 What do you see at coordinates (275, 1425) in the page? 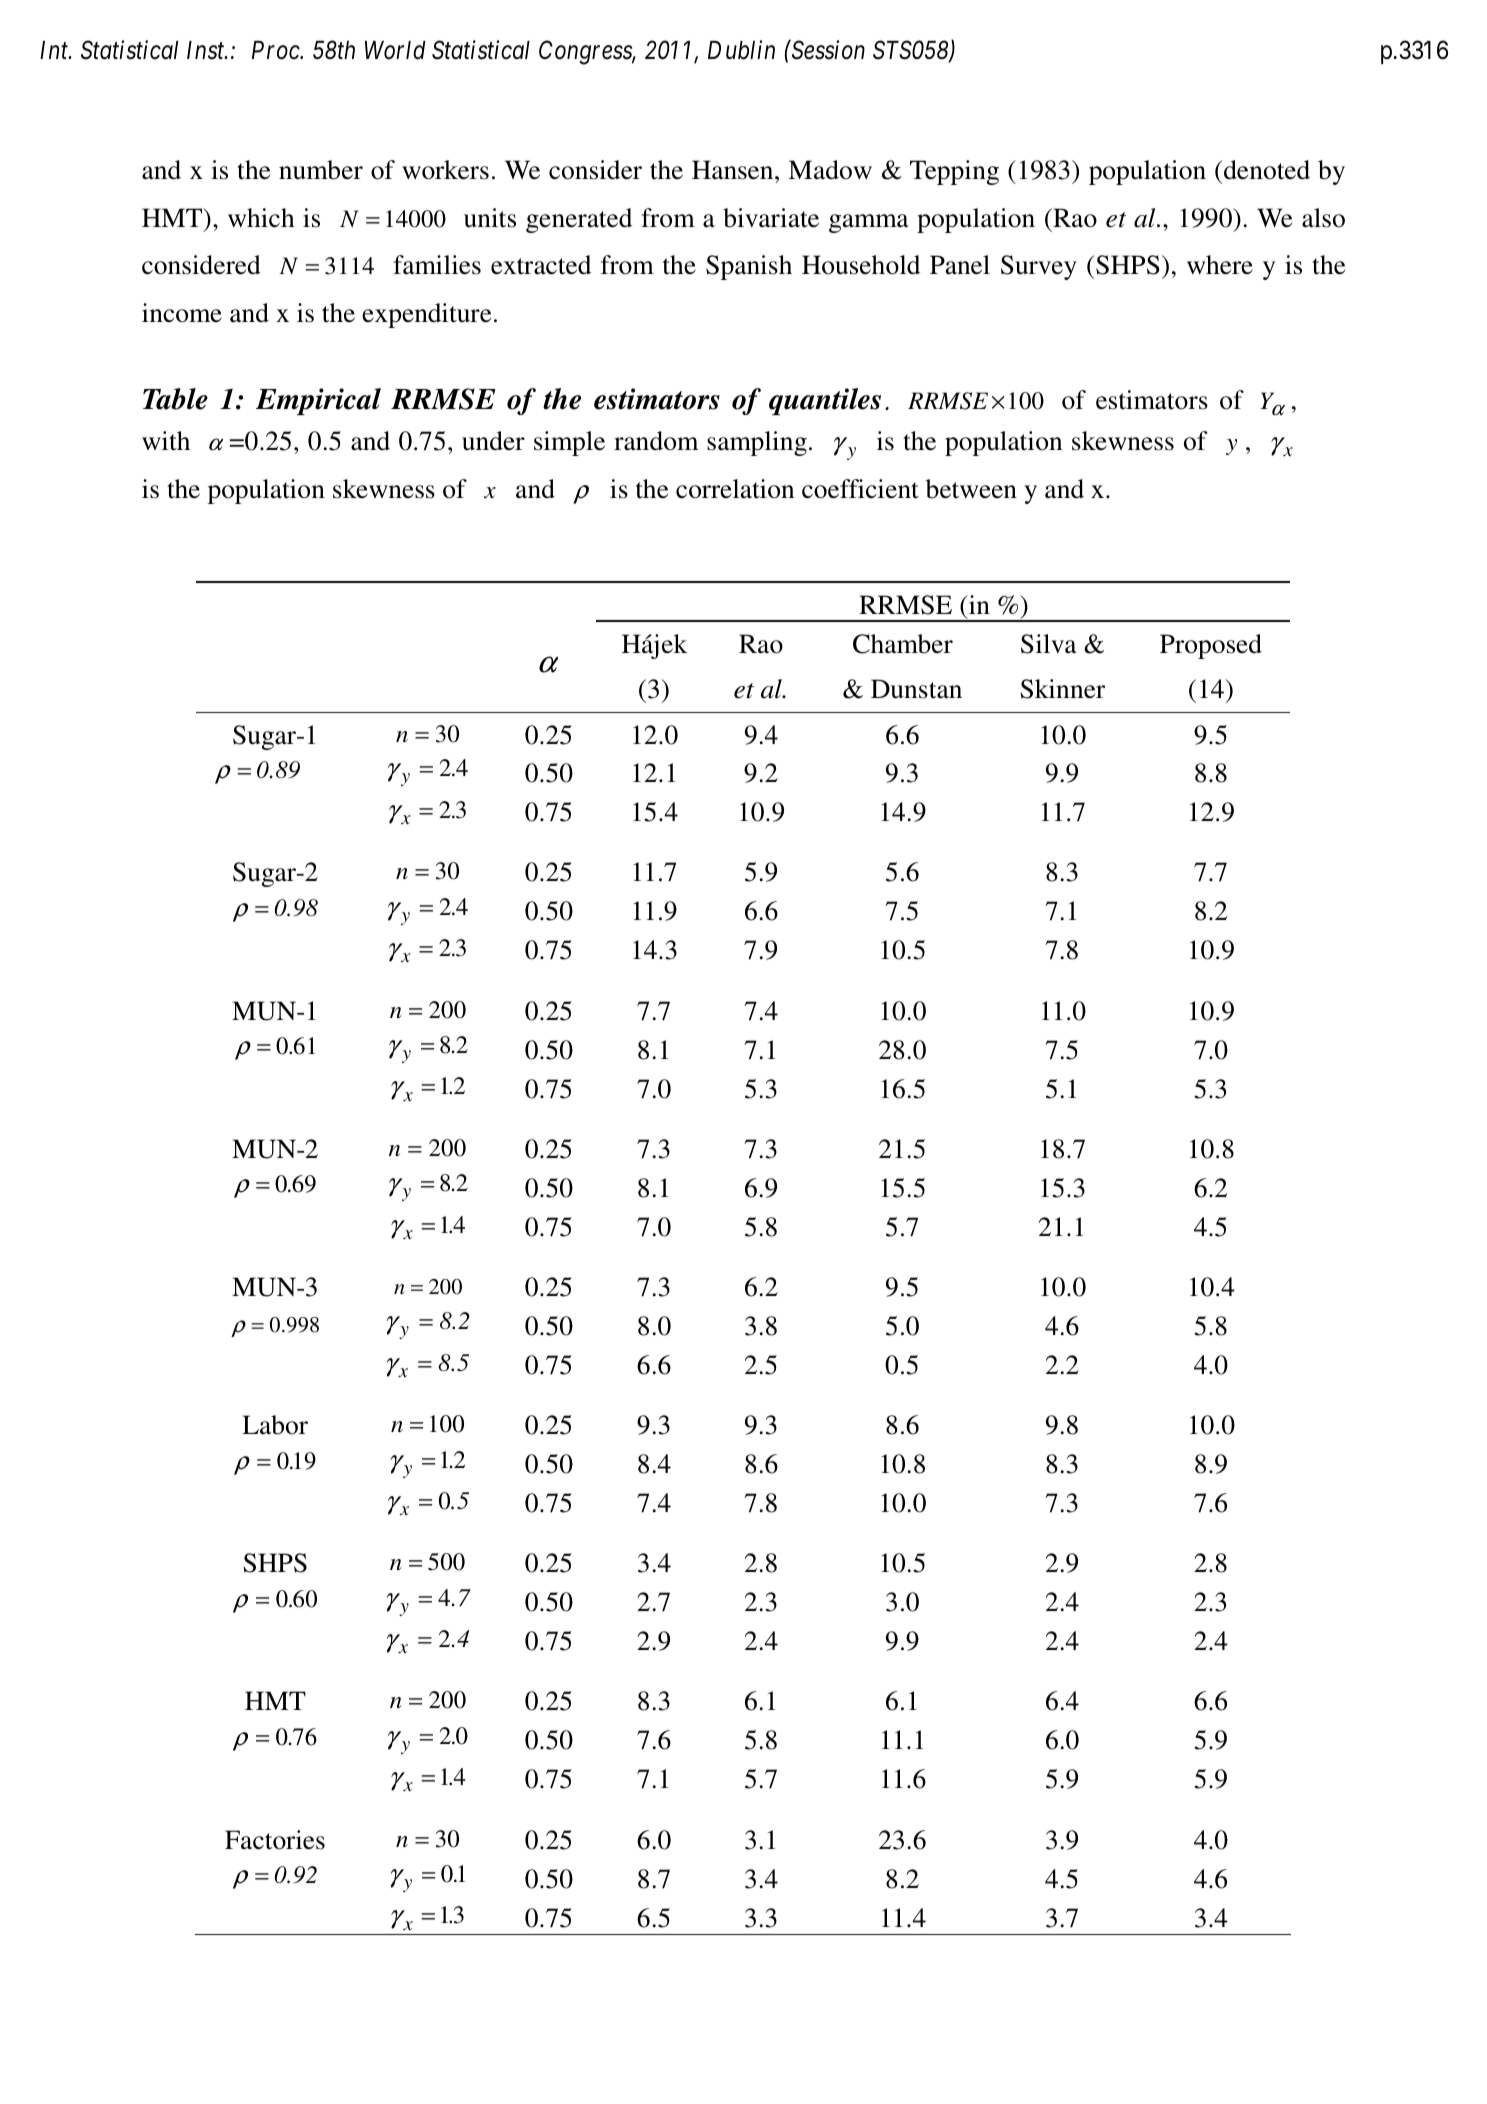
I see `Labor` at bounding box center [275, 1425].
